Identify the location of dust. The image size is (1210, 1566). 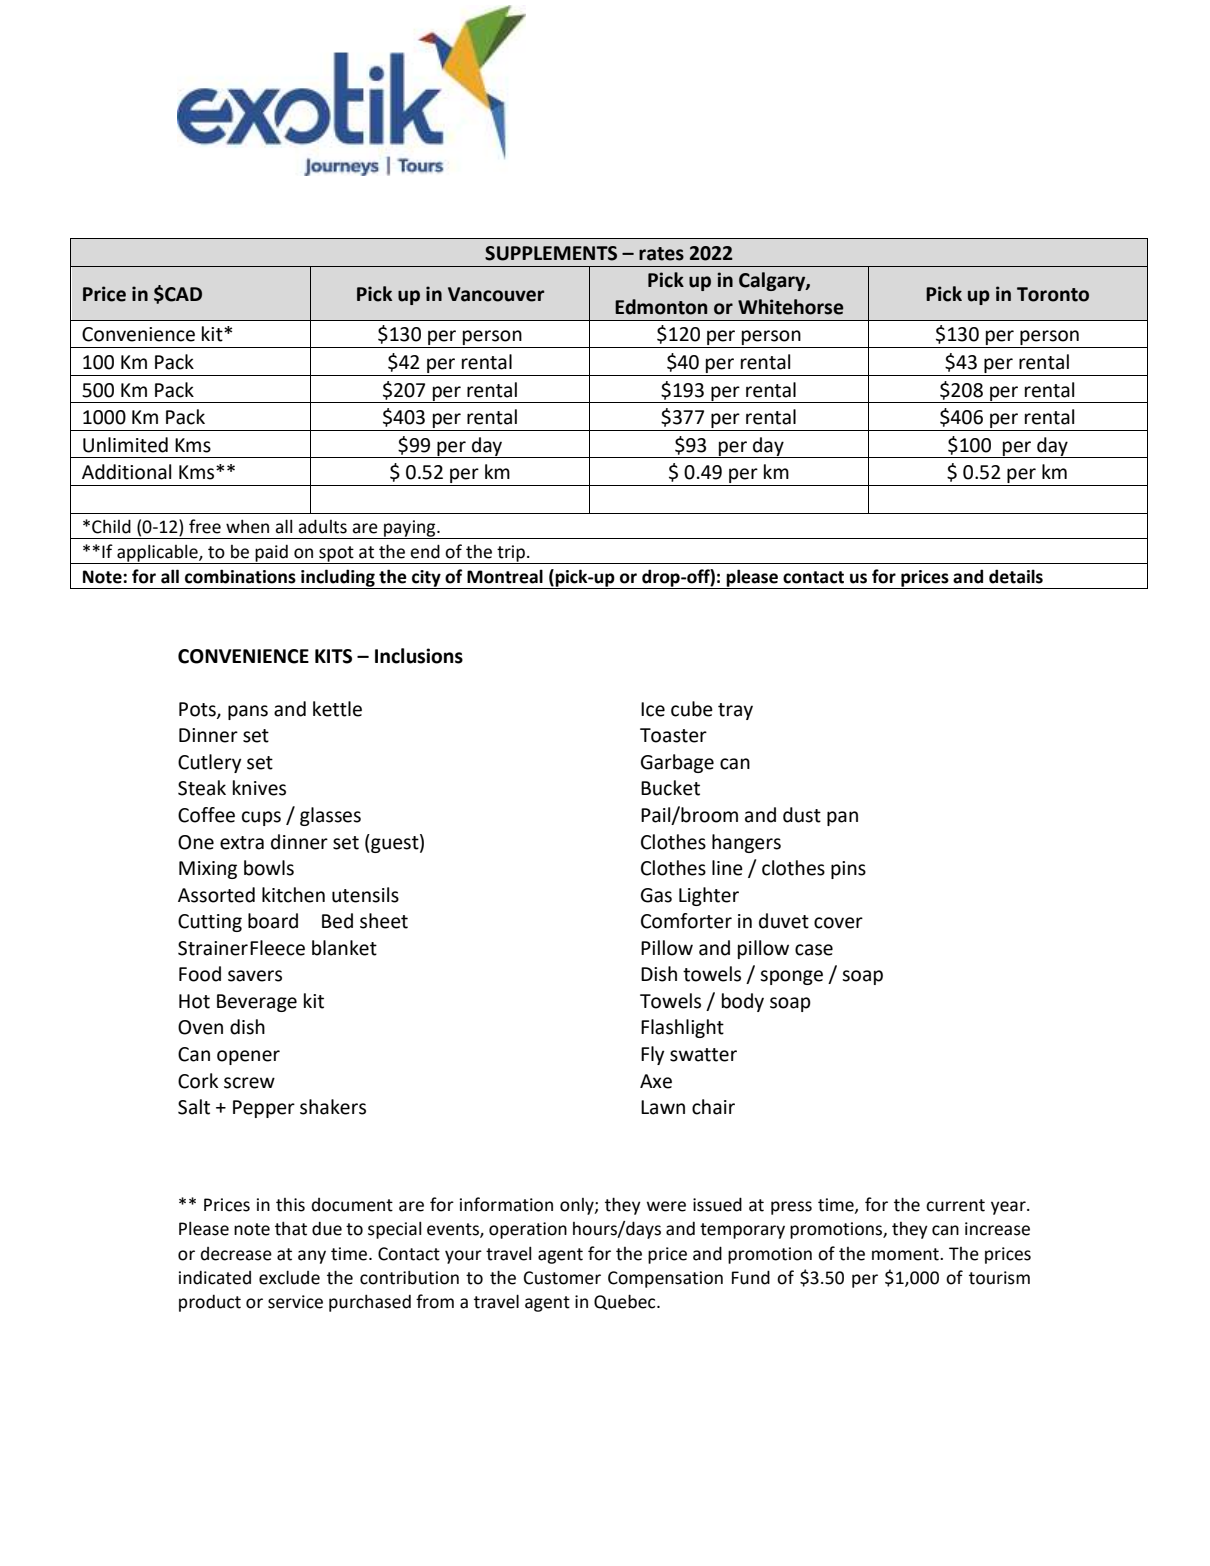
(802, 815).
